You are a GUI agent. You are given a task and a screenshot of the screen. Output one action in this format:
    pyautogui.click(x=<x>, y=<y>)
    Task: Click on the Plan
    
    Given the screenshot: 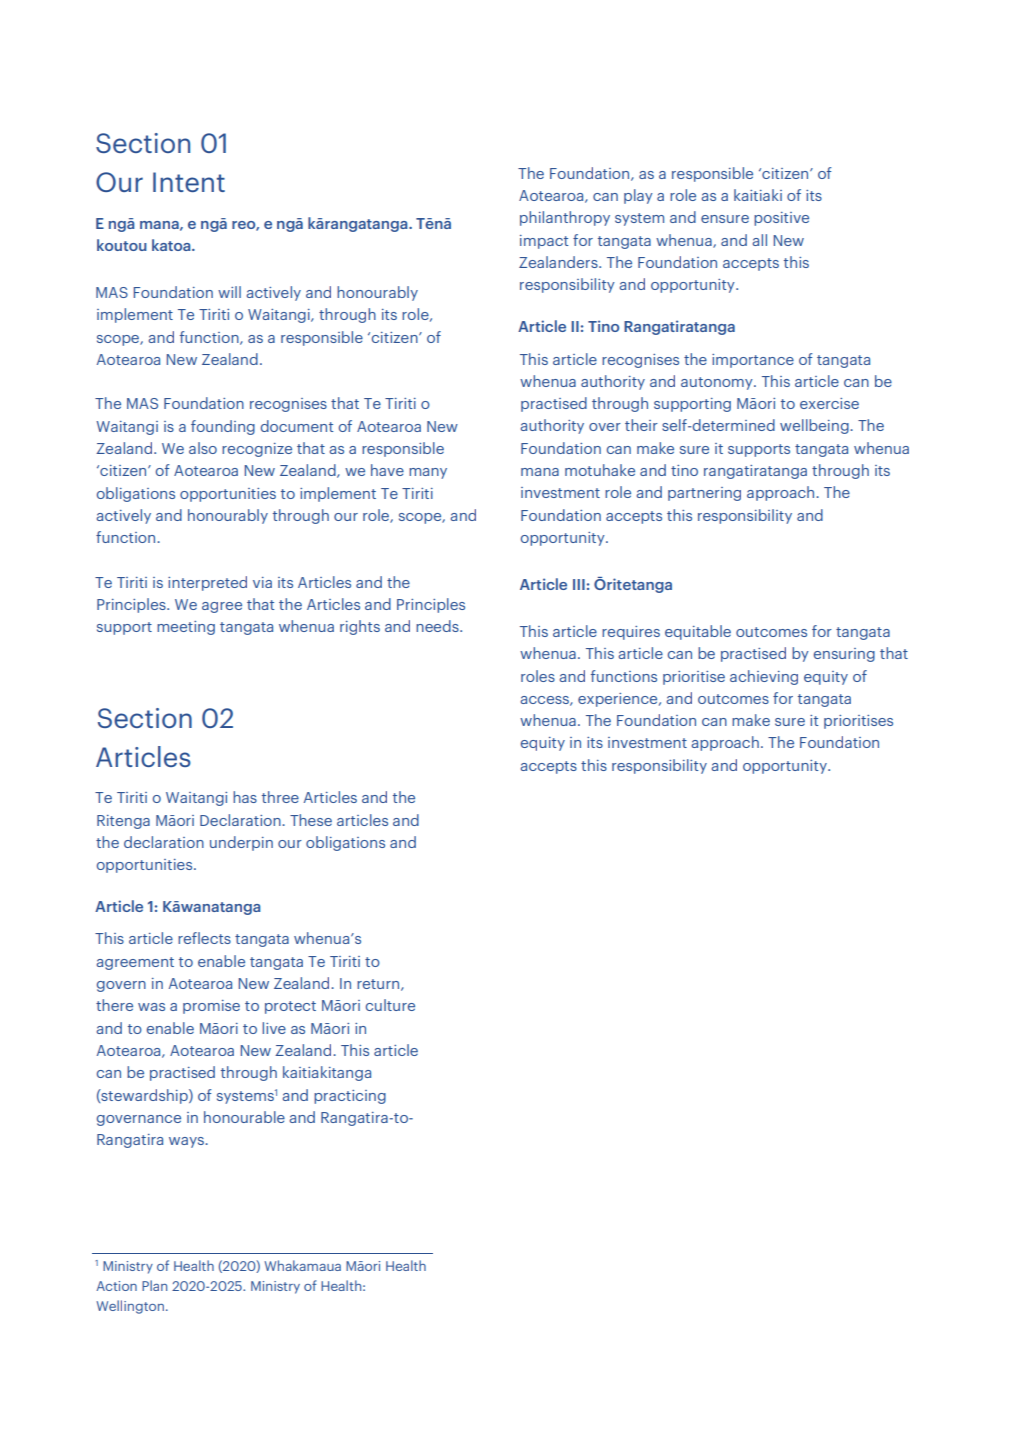 What is the action you would take?
    pyautogui.click(x=154, y=1285)
